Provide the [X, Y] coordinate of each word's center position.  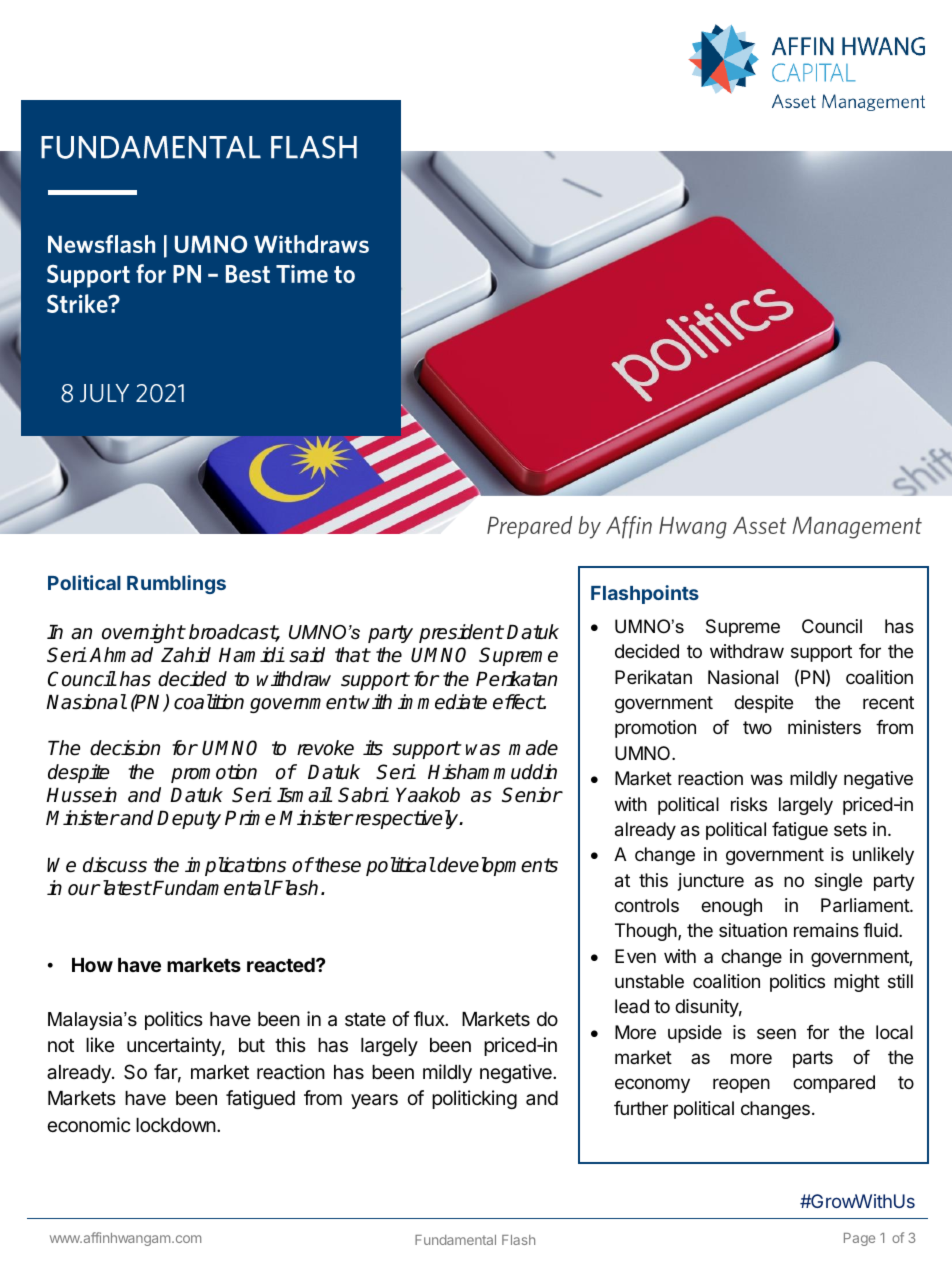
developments [497, 866]
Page [859, 1239]
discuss [115, 865]
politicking [474, 1099]
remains [826, 930]
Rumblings [176, 584]
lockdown [176, 1125]
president [461, 633]
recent [888, 702]
